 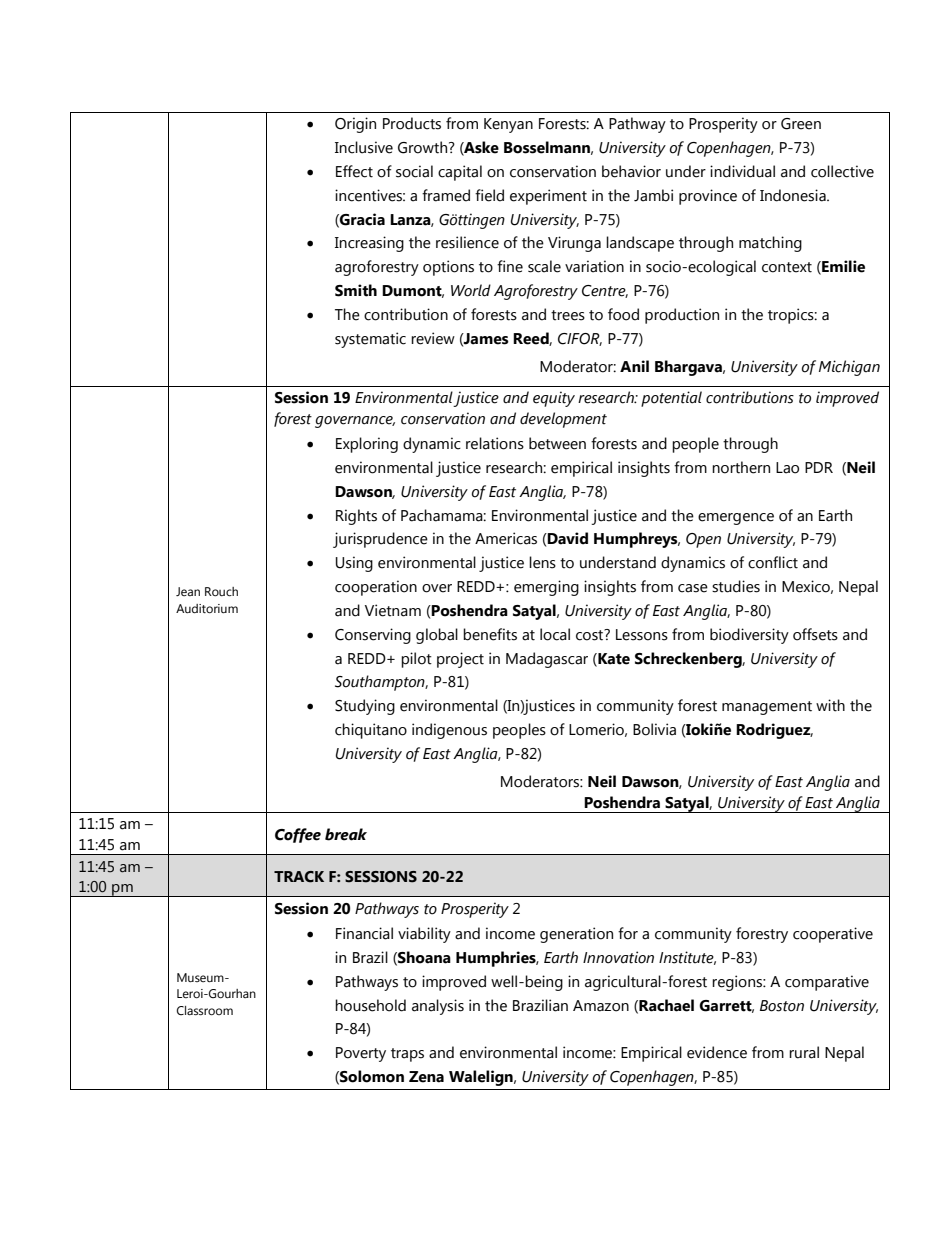 I want to click on Coffee, so click(x=298, y=835).
